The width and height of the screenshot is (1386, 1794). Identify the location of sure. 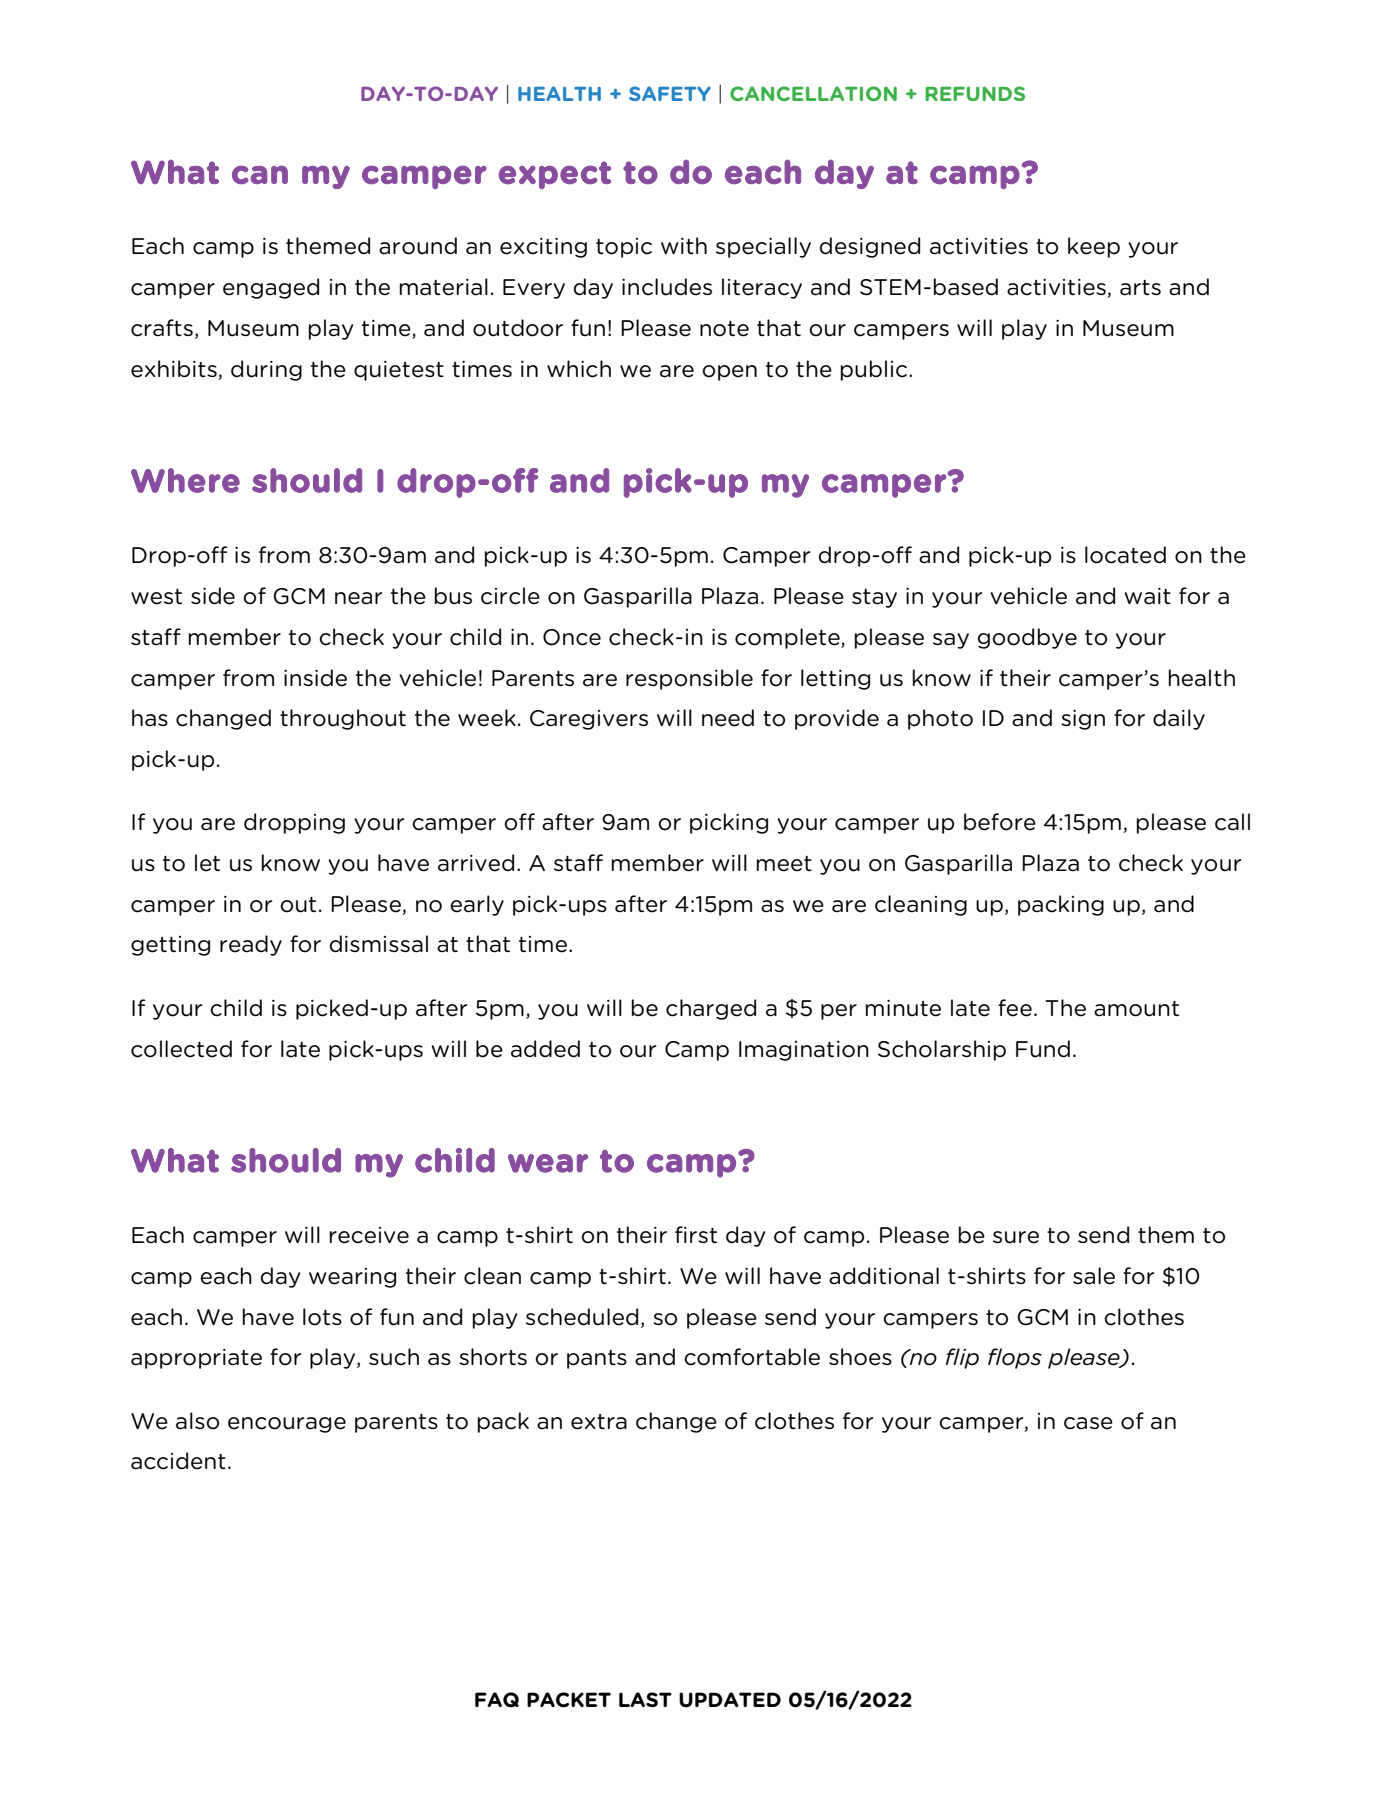
(1016, 1237).
